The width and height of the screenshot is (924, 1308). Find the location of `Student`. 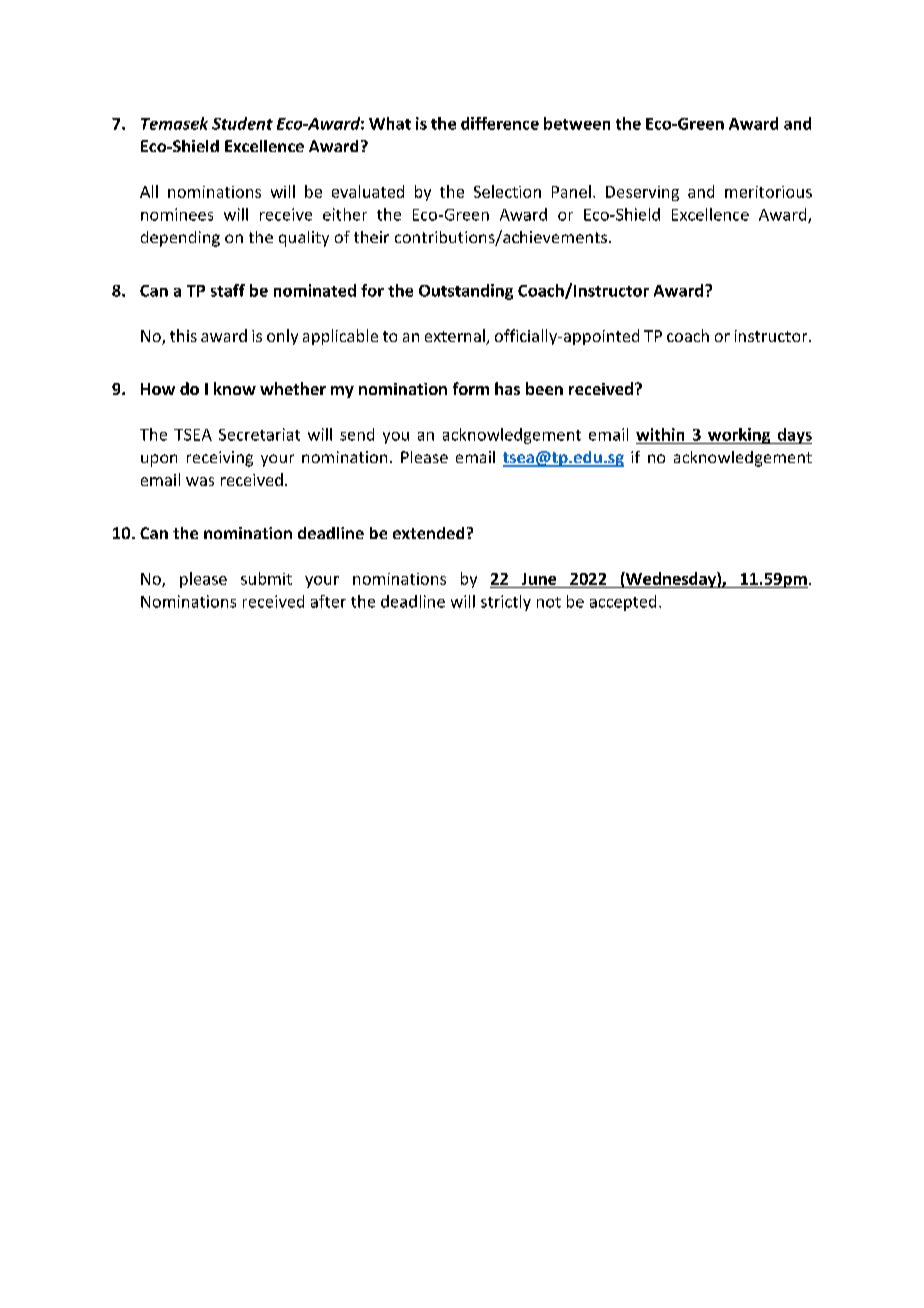

Student is located at coordinates (242, 123).
